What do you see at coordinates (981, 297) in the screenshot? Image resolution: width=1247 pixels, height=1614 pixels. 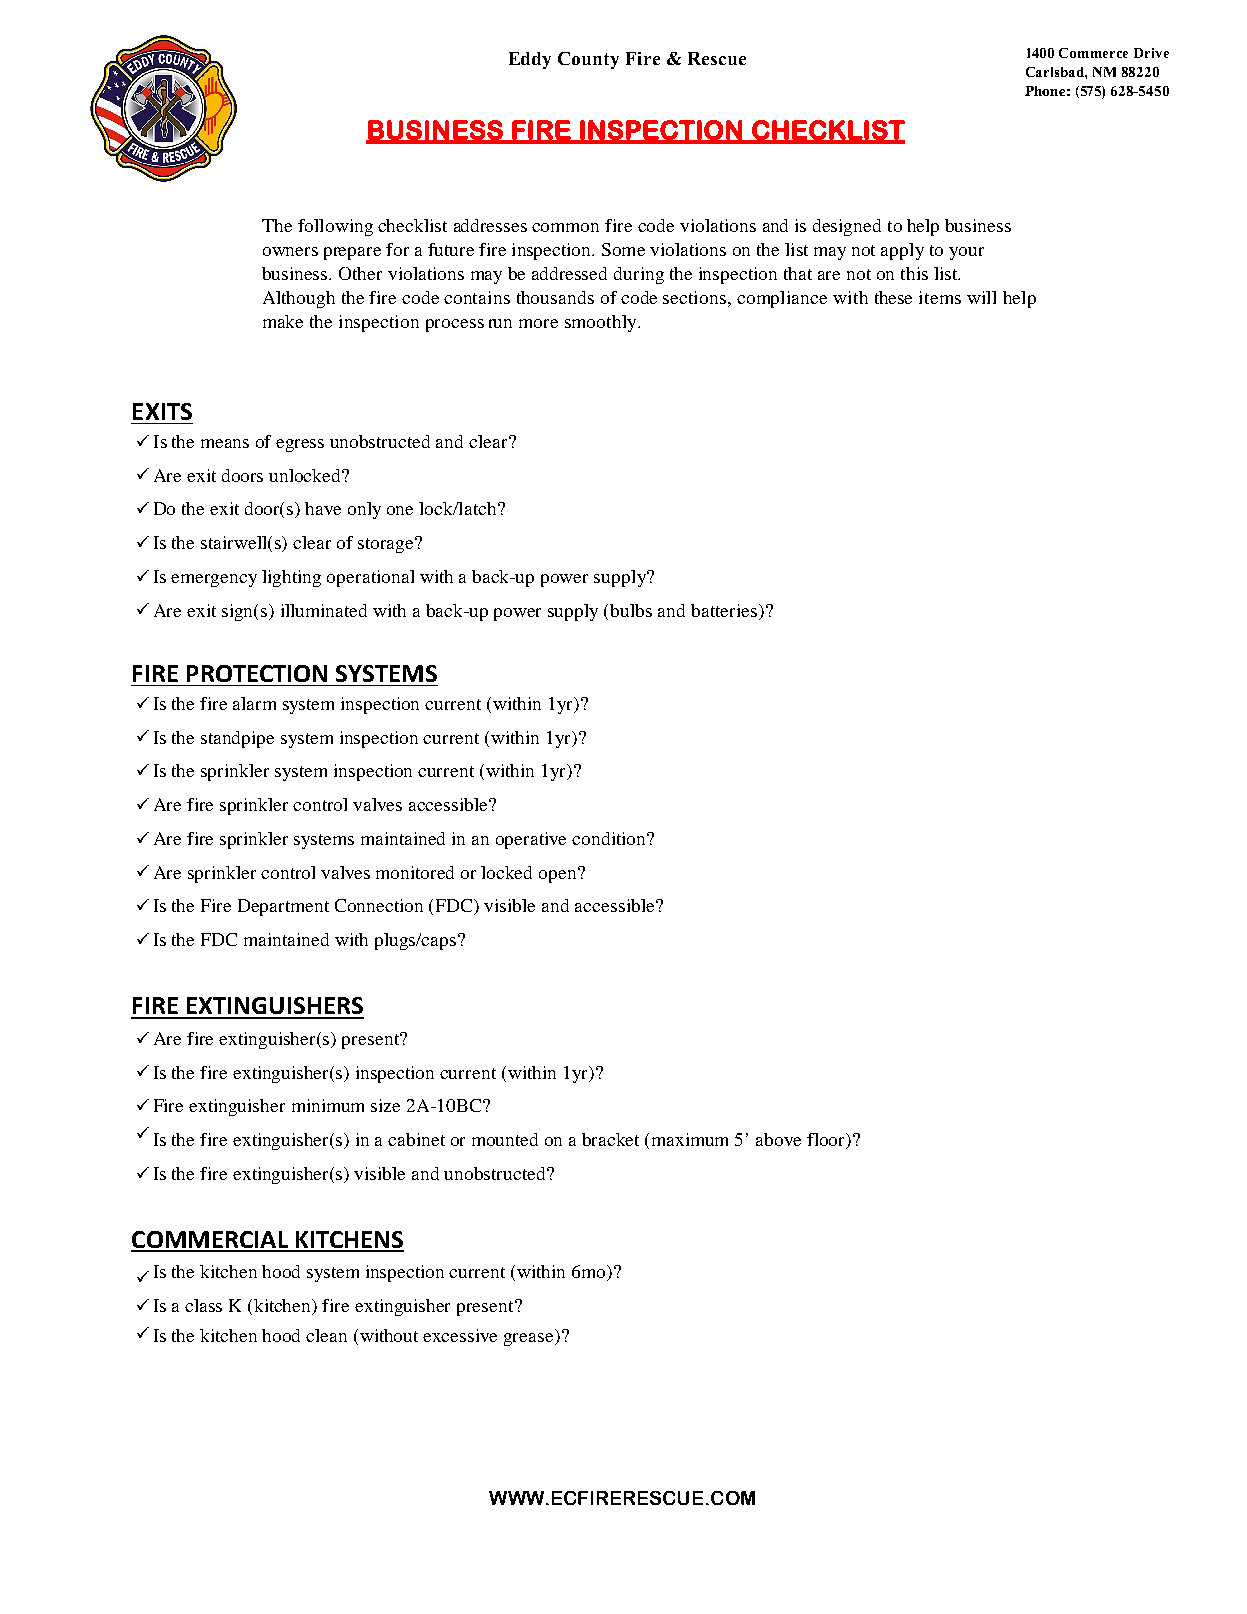 I see `will` at bounding box center [981, 297].
